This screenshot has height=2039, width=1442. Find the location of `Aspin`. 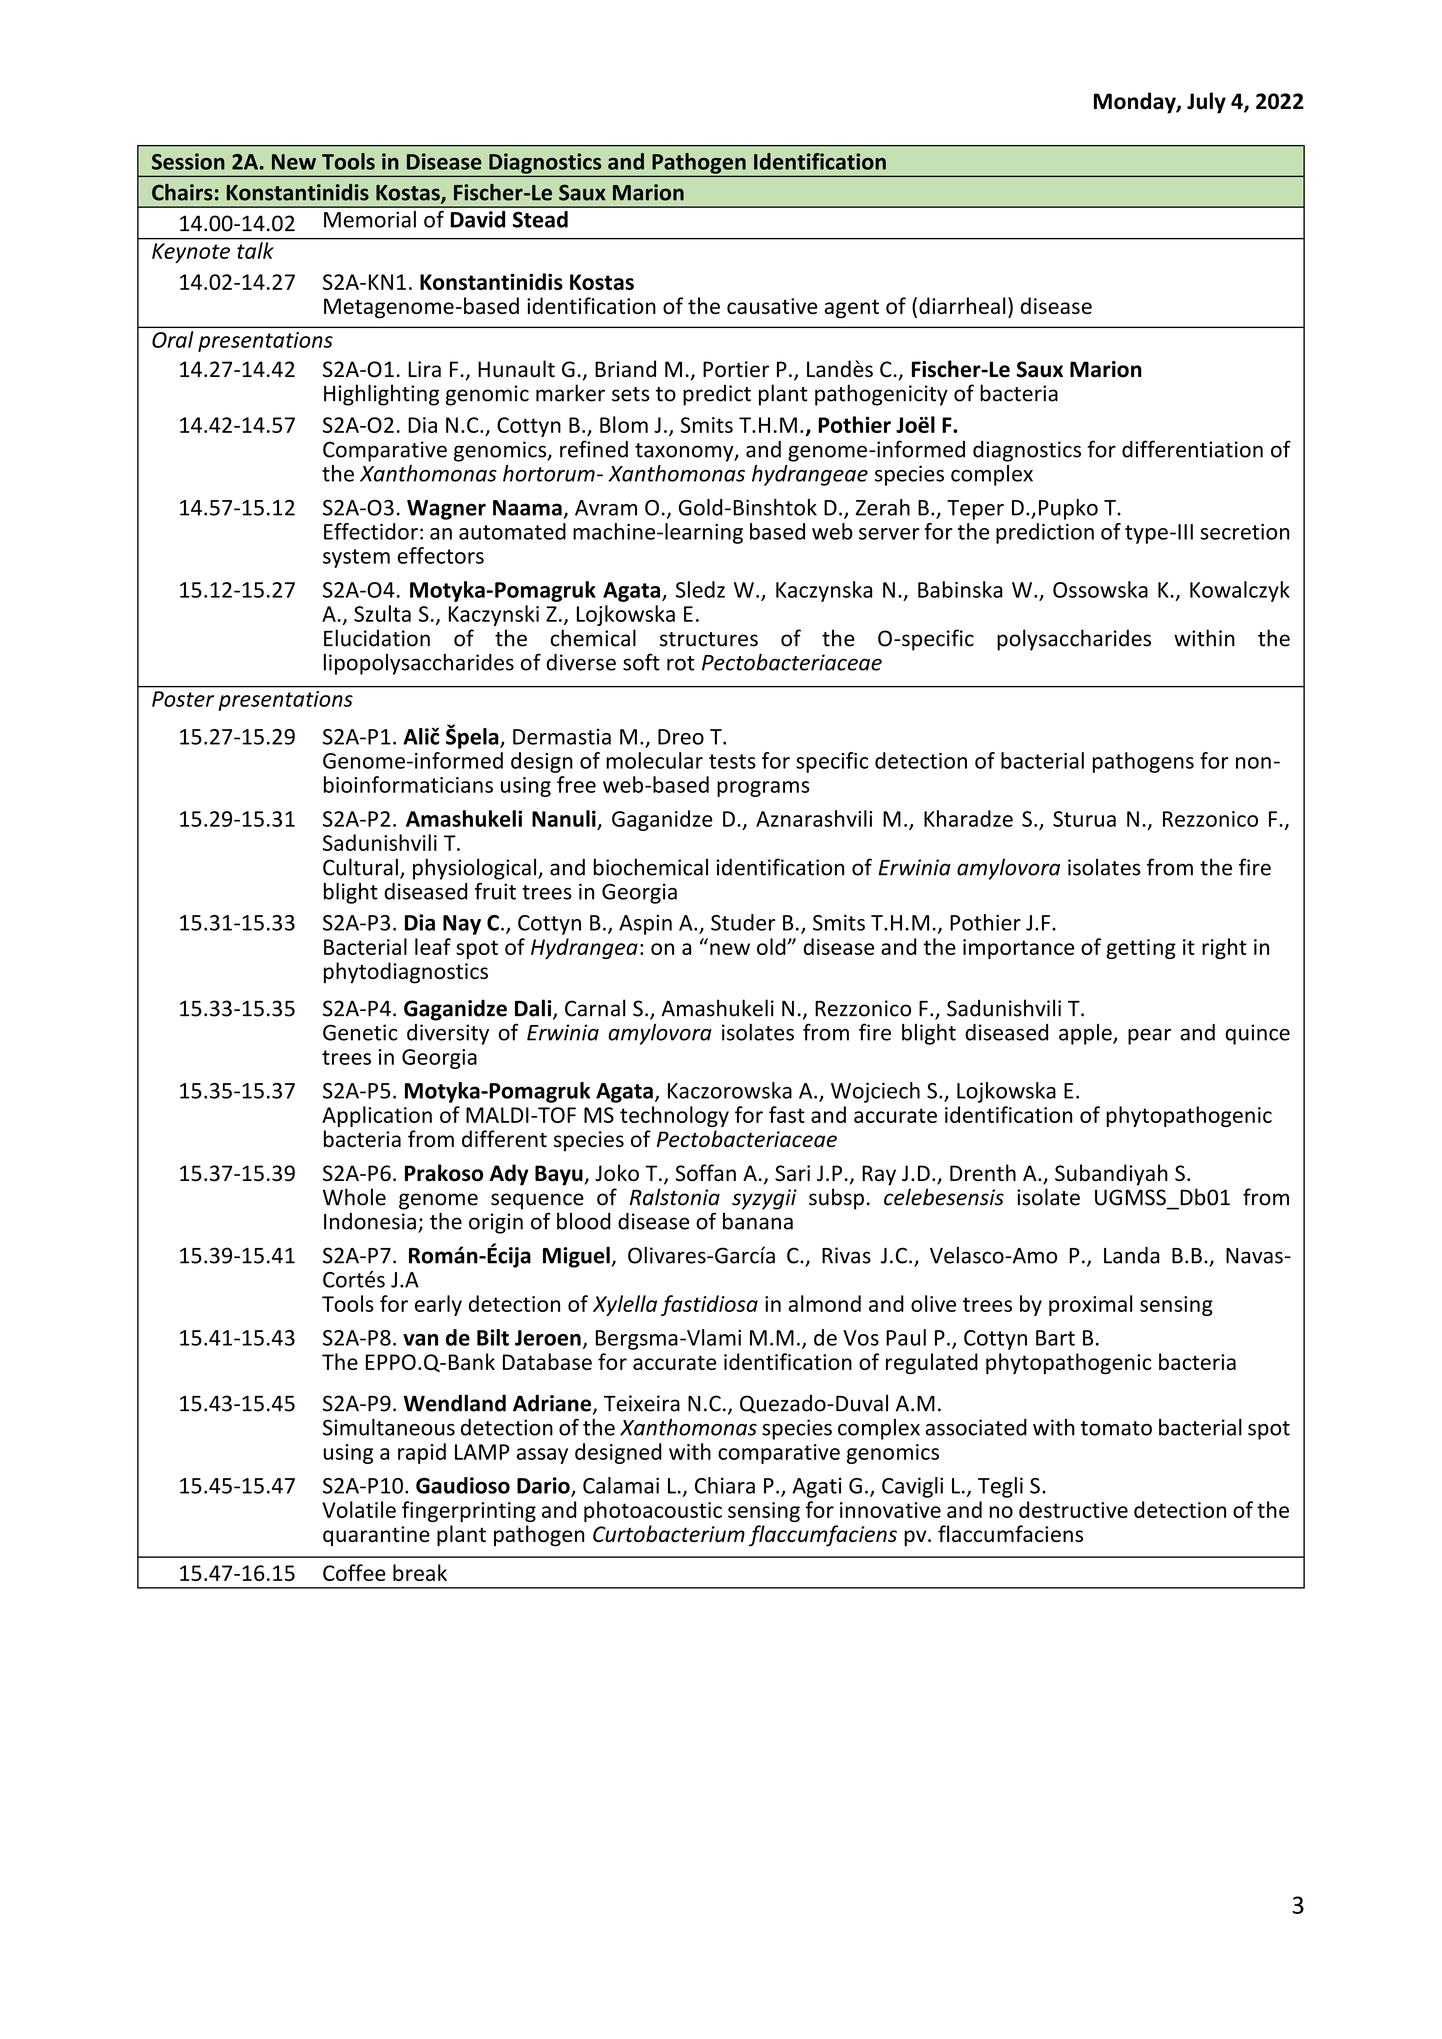

Aspin is located at coordinates (645, 924).
